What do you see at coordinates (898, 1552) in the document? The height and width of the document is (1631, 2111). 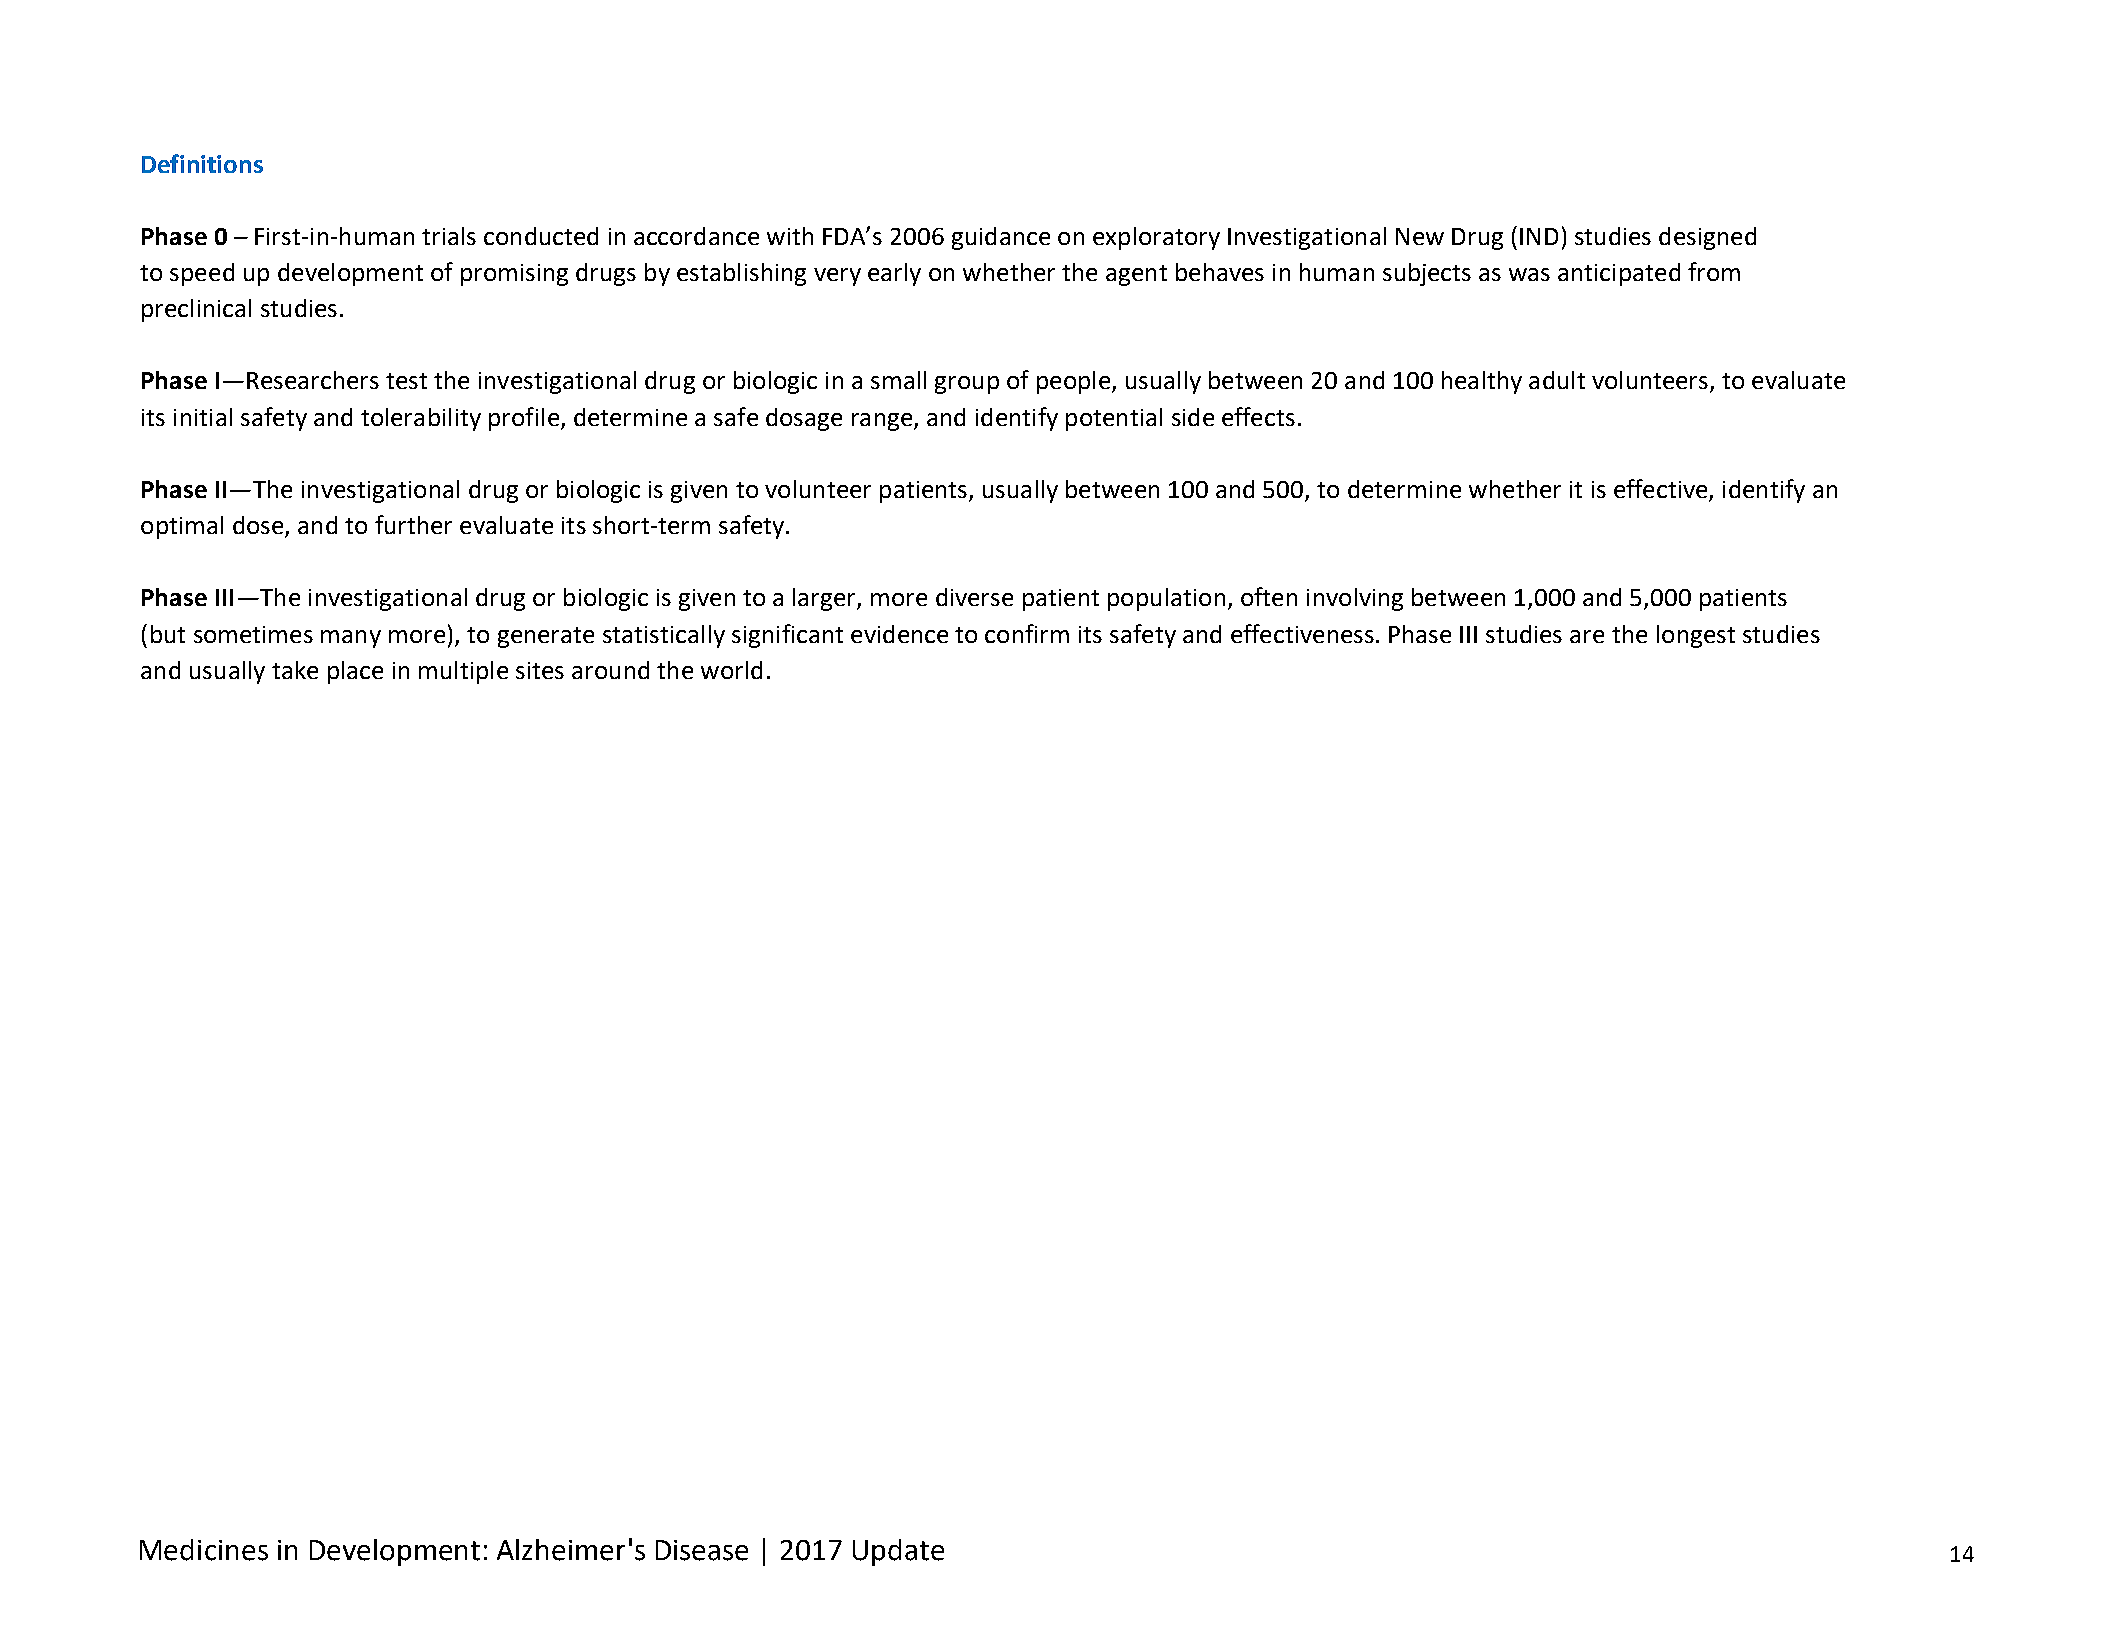 I see `Update` at bounding box center [898, 1552].
